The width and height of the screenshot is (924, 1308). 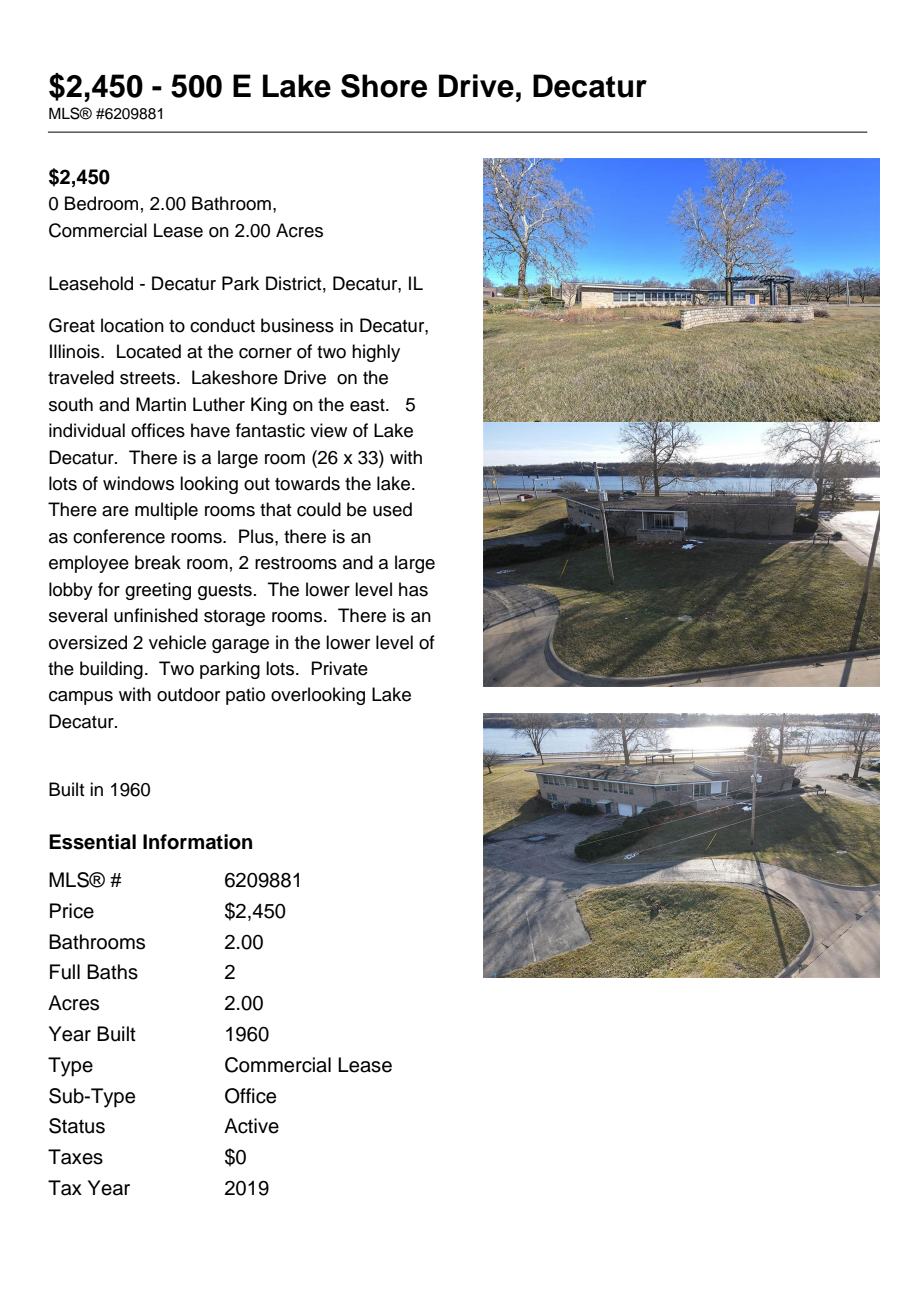 What do you see at coordinates (112, 972) in the screenshot?
I see `Baths` at bounding box center [112, 972].
